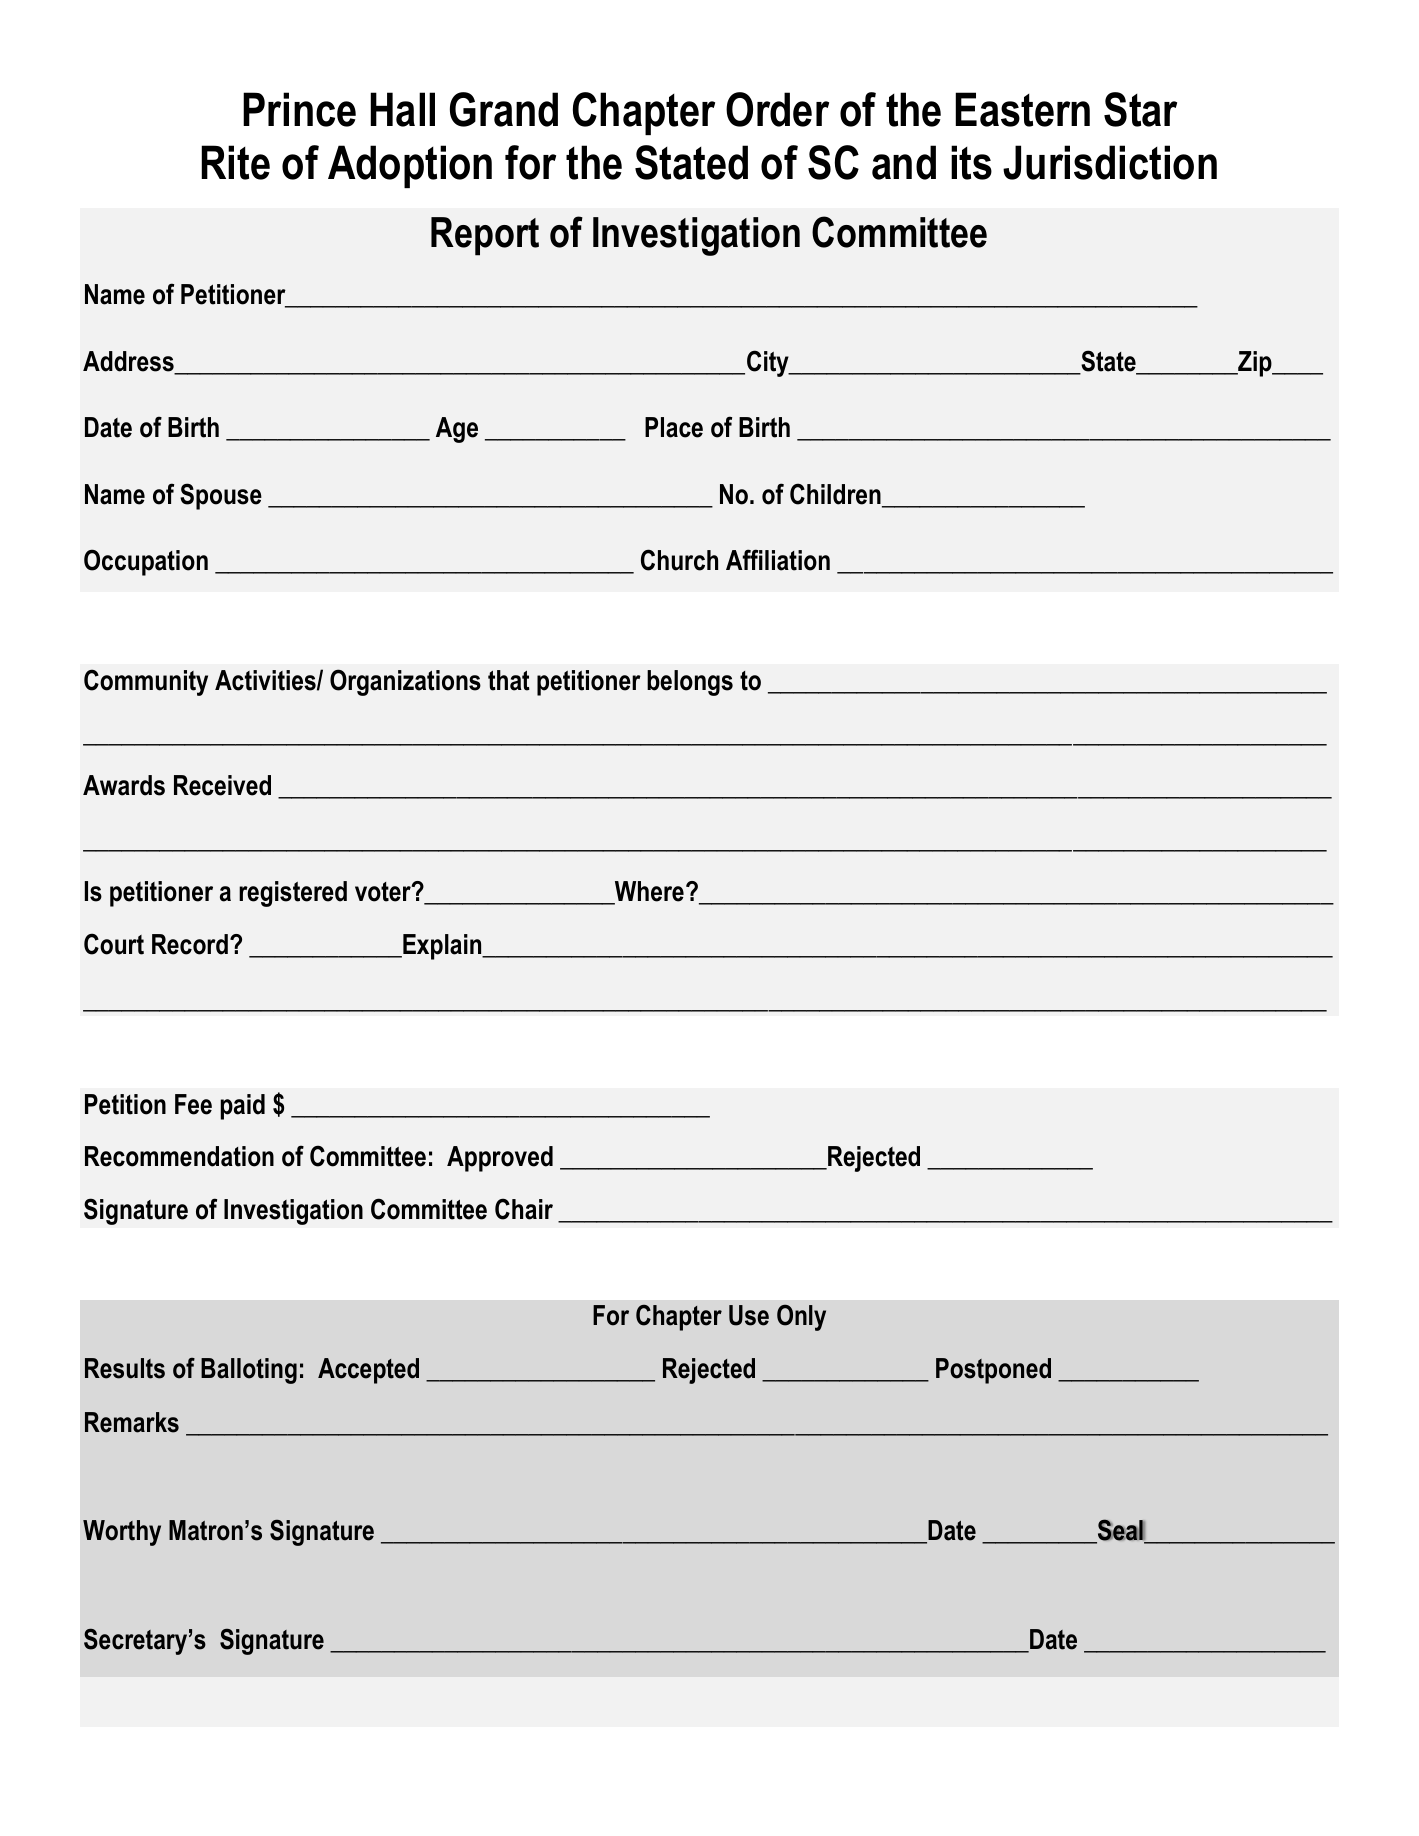  I want to click on Affiliation, so click(778, 560).
